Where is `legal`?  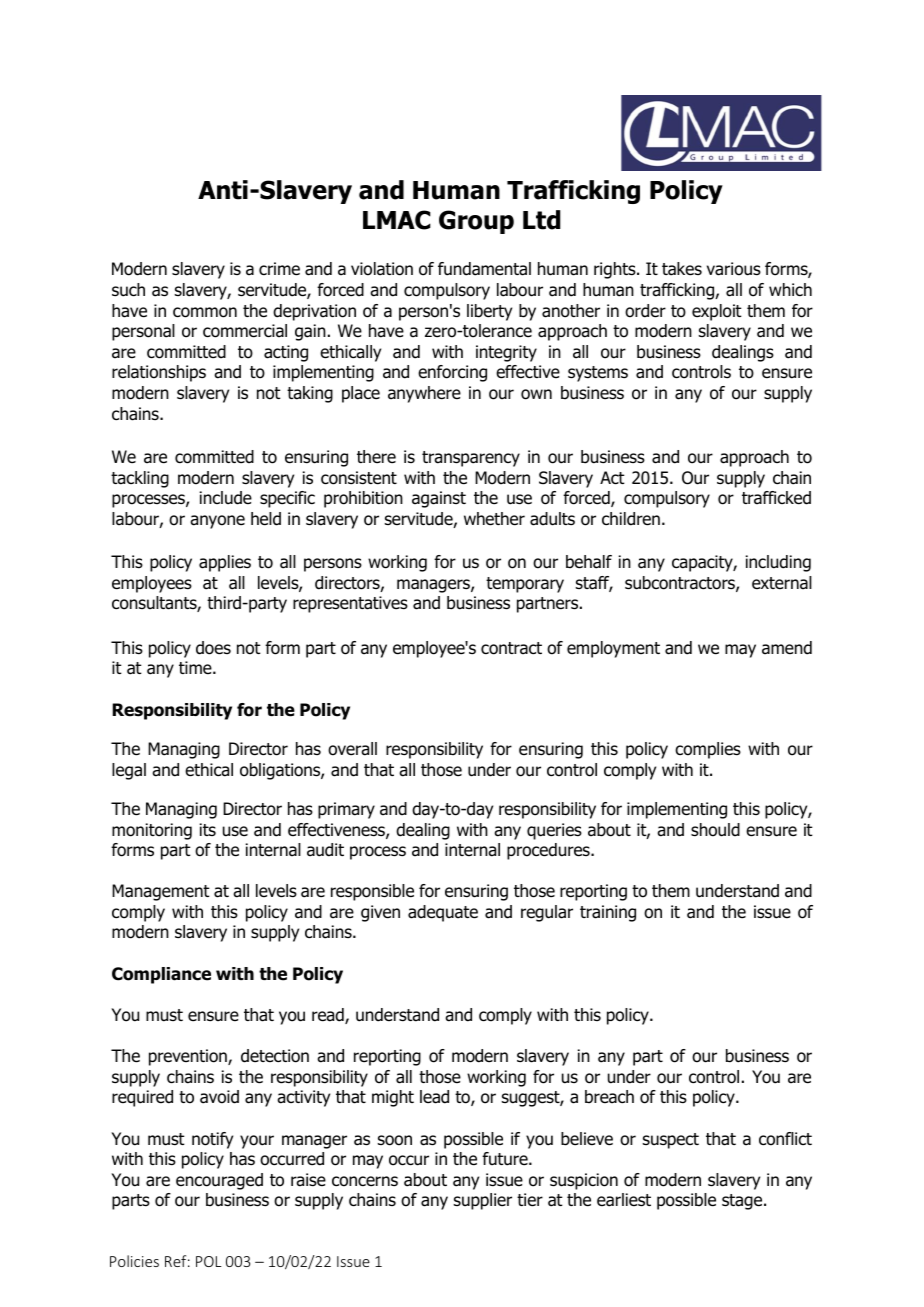
legal is located at coordinates (129, 771).
